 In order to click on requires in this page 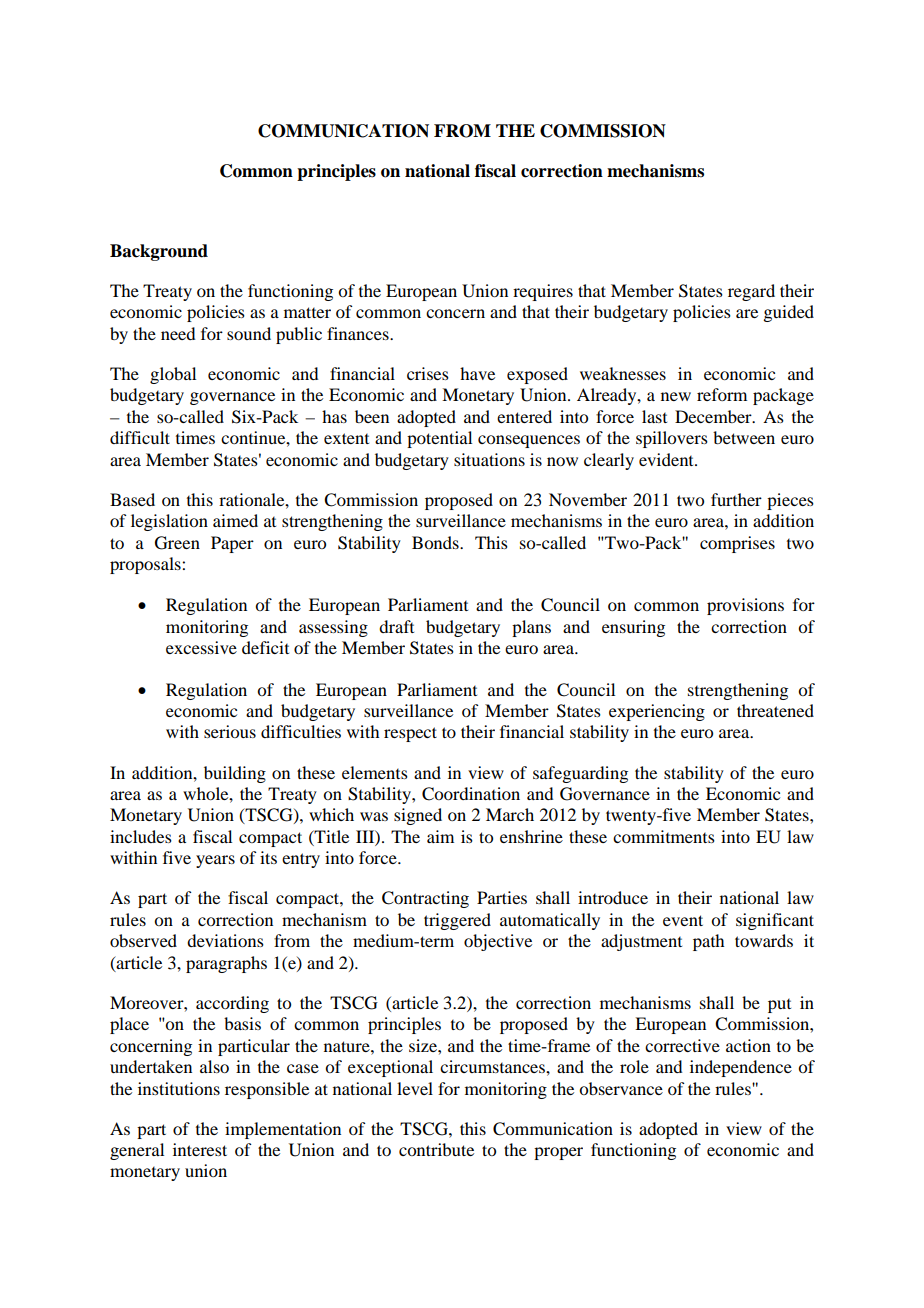, I will do `click(543, 292)`.
